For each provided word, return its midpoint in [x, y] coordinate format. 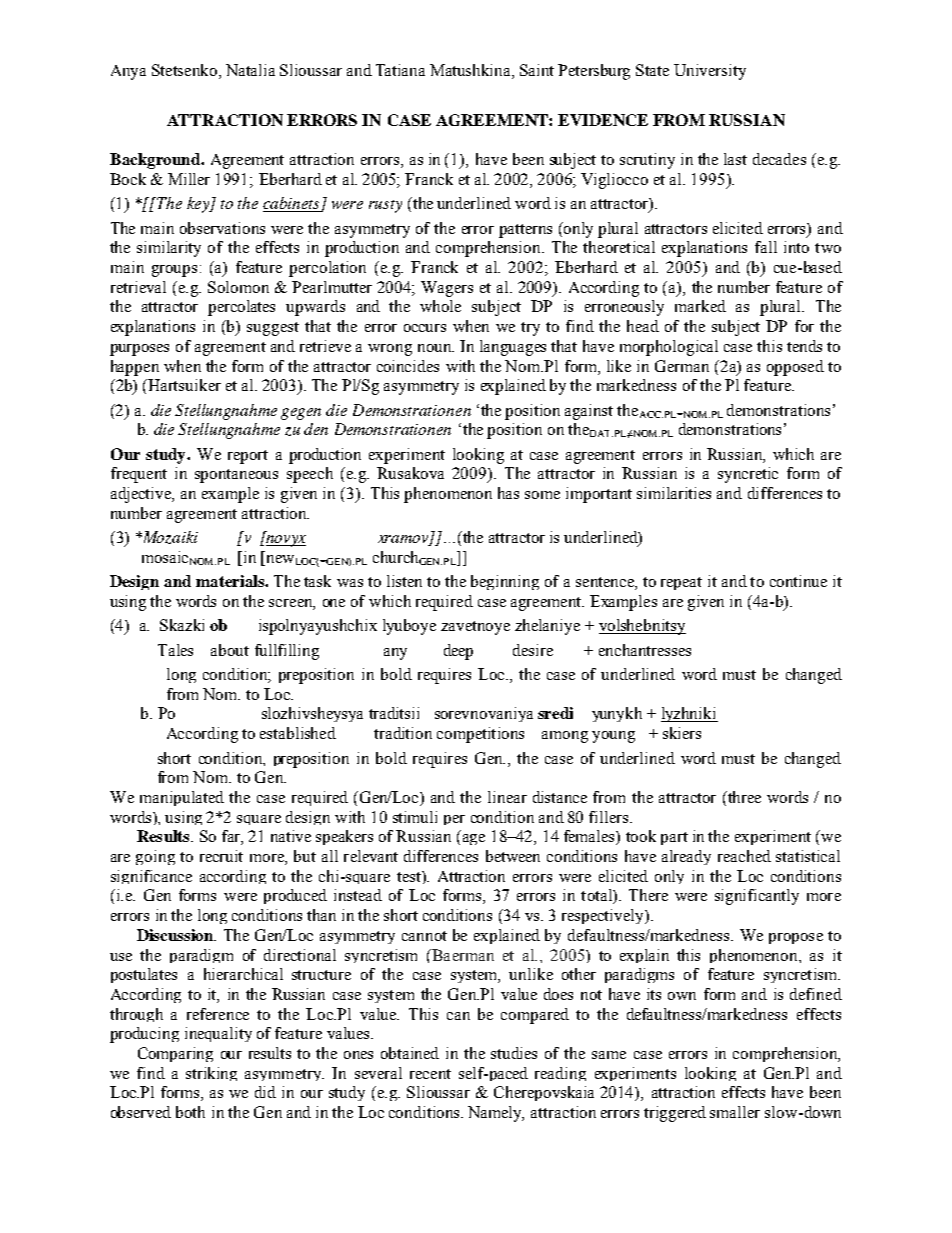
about [230, 650]
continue [798, 581]
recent [430, 1074]
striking [211, 1074]
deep [458, 652]
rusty [385, 206]
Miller [189, 179]
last [735, 159]
